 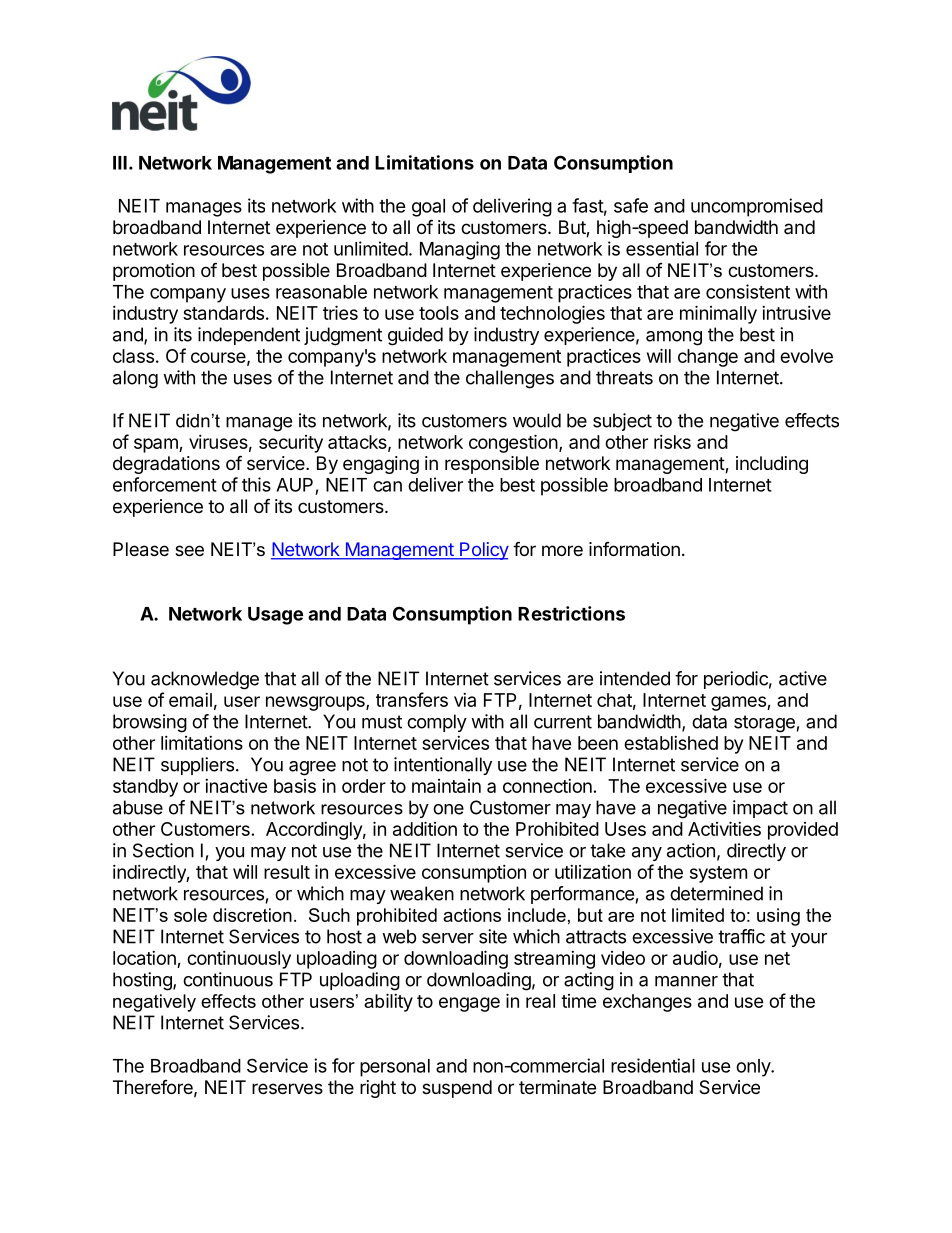 I want to click on suspend, so click(x=457, y=1089).
